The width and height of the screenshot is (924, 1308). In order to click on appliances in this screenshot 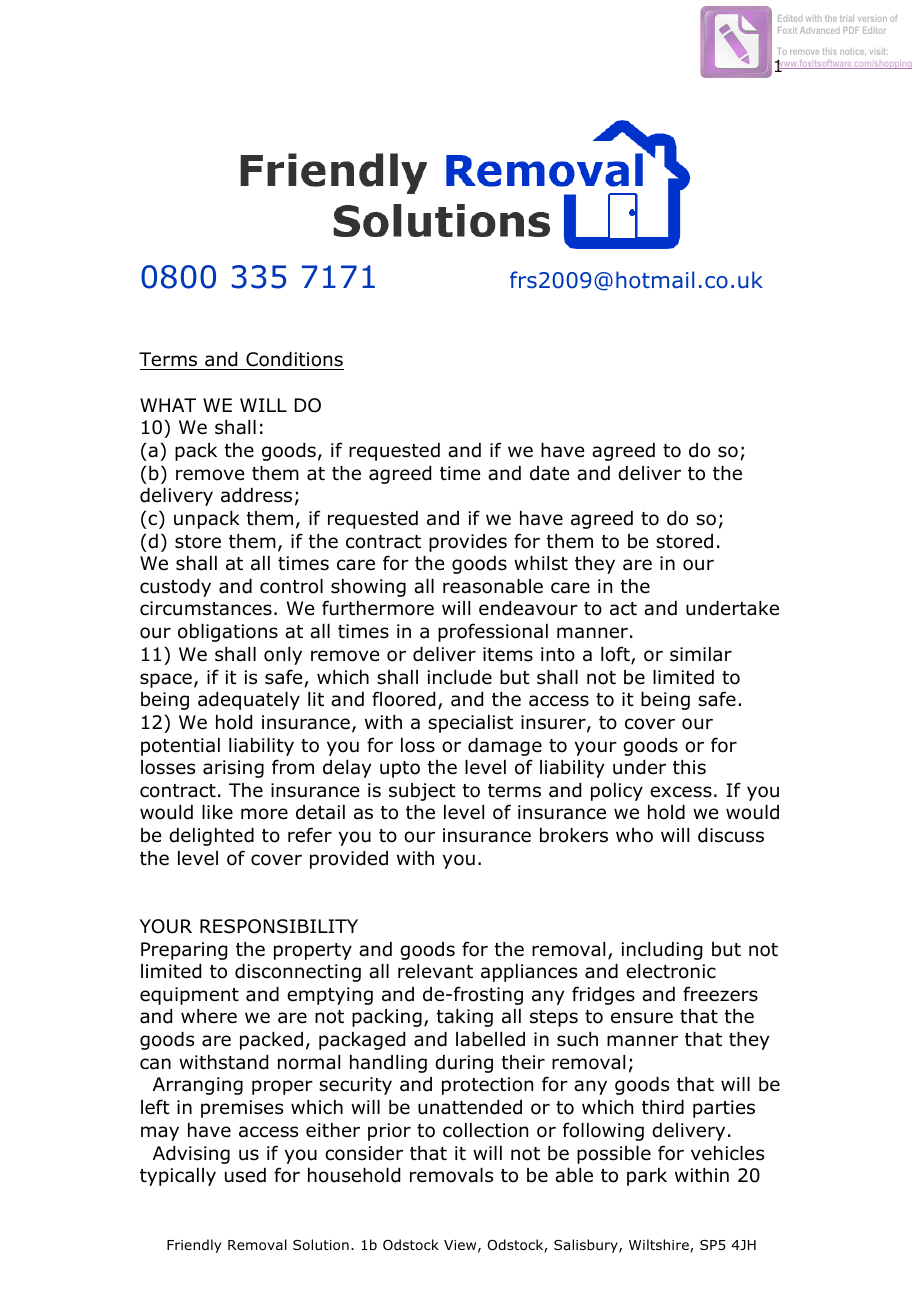, I will do `click(529, 973)`.
